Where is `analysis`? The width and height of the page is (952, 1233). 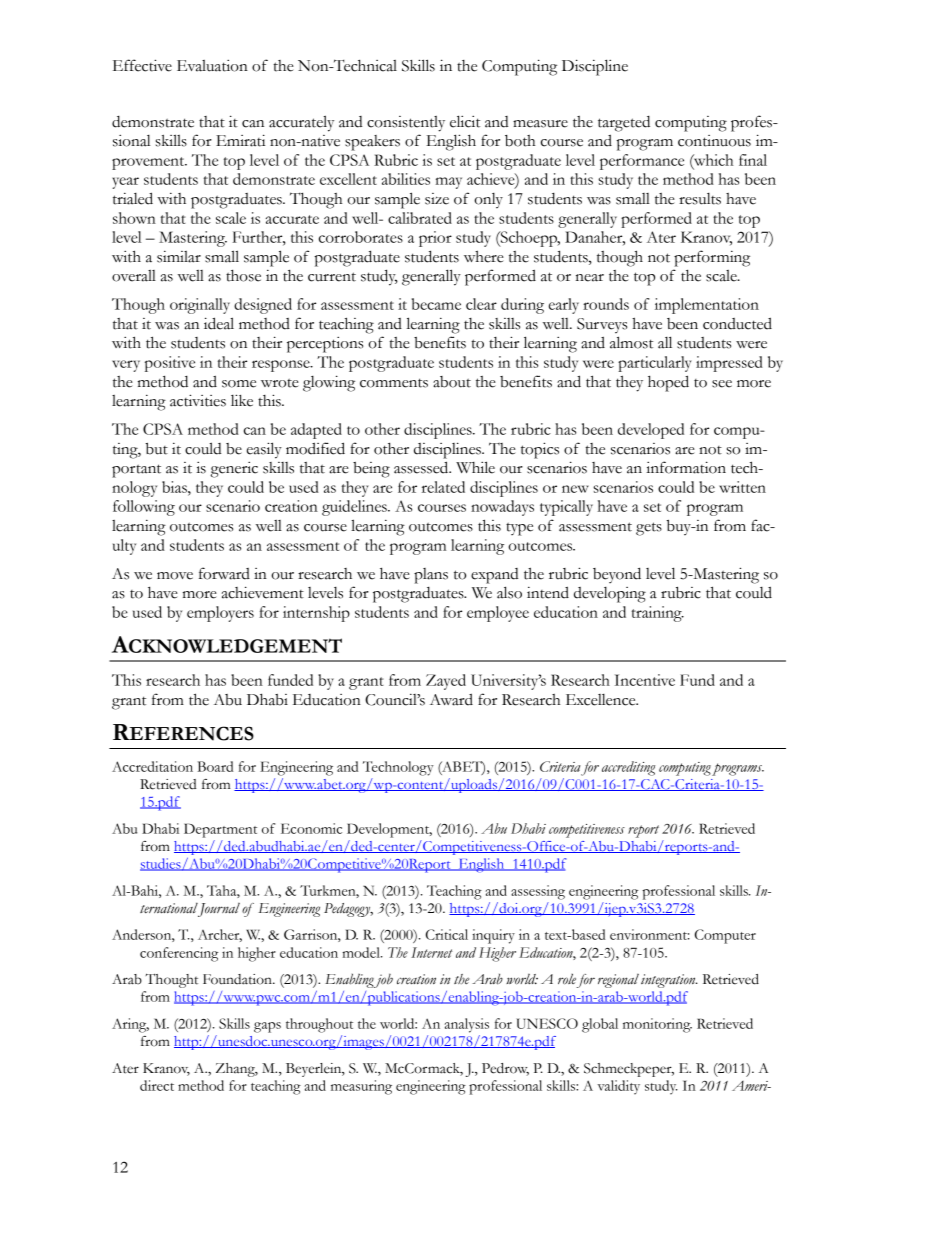
analysis is located at coordinates (467, 1025).
